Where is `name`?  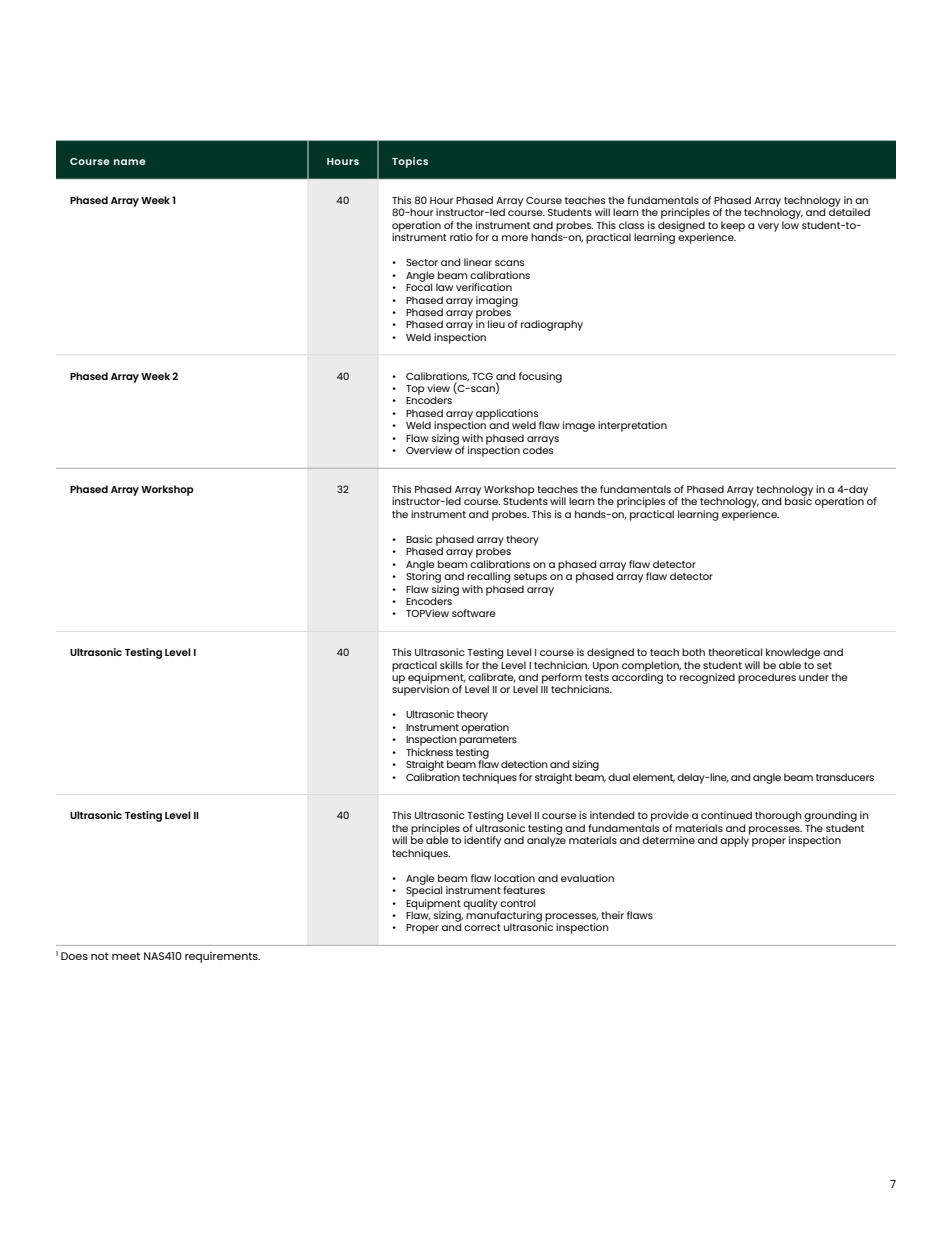 name is located at coordinates (130, 162).
